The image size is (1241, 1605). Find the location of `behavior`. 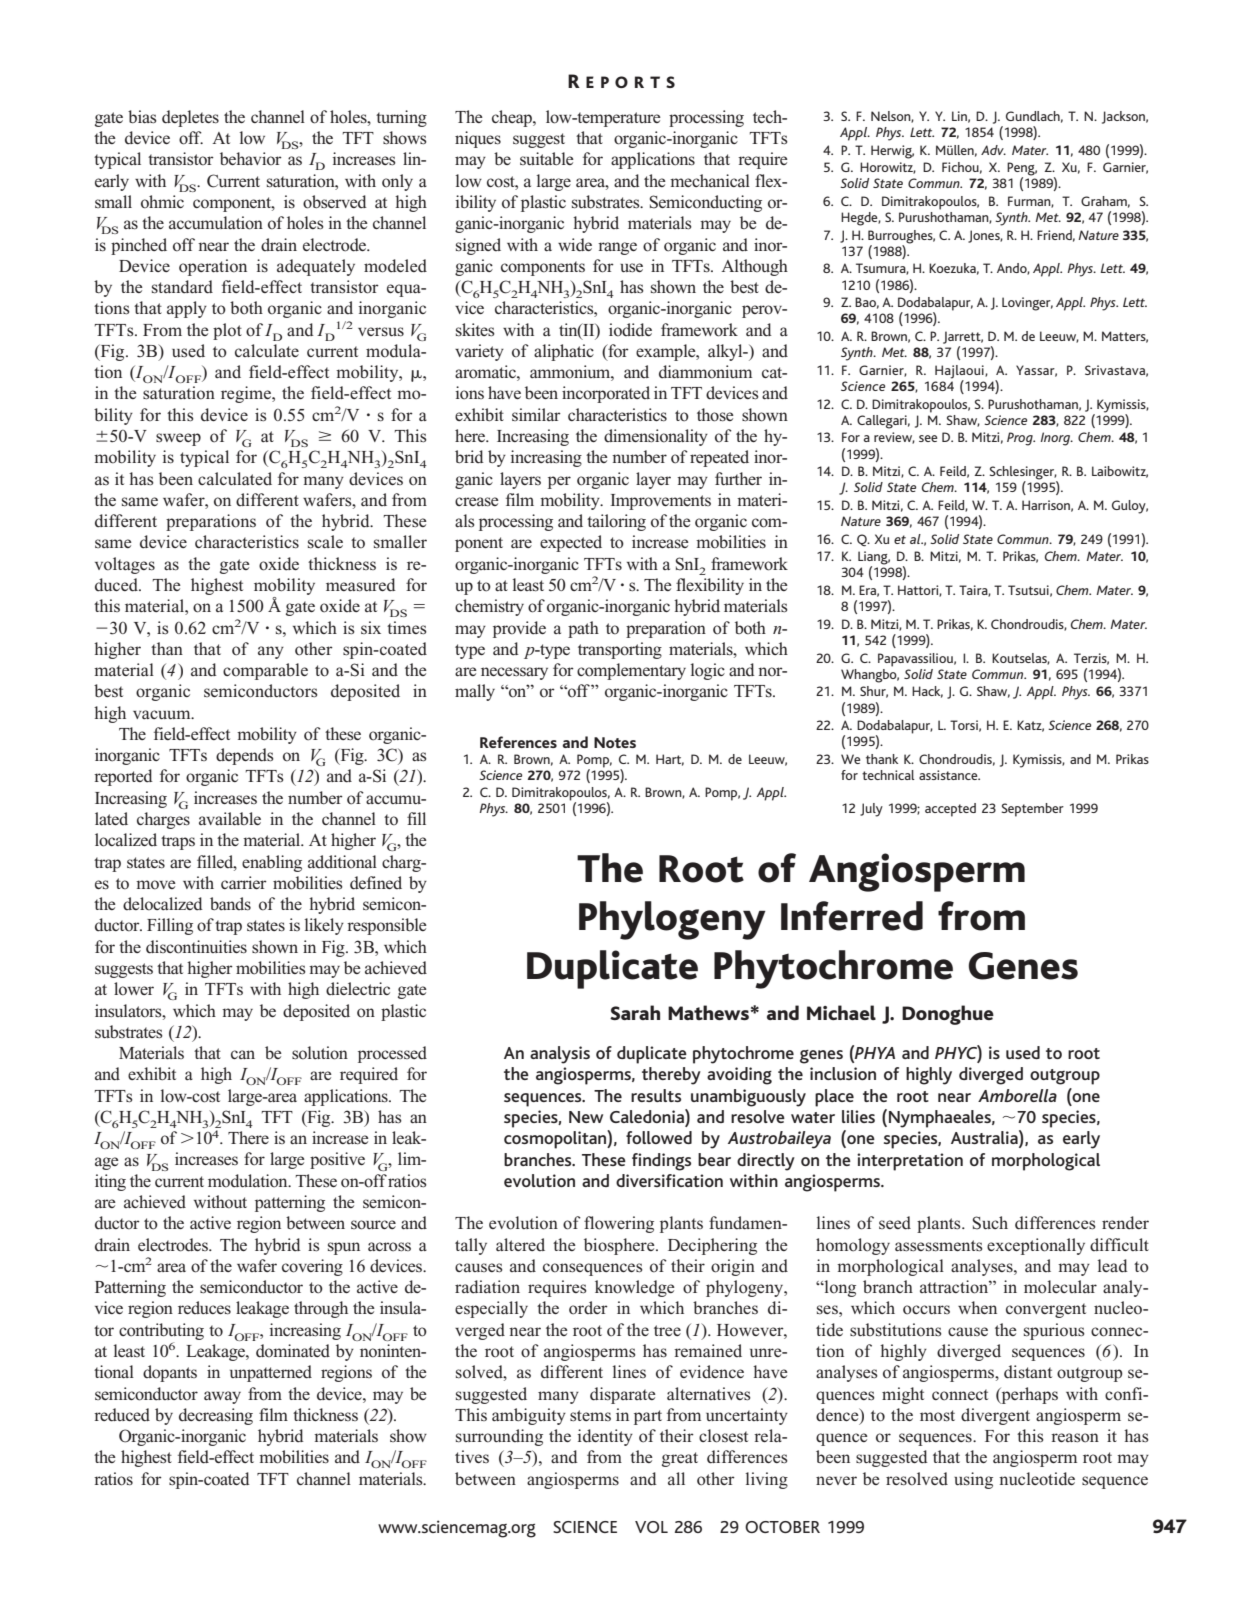

behavior is located at coordinates (251, 159).
